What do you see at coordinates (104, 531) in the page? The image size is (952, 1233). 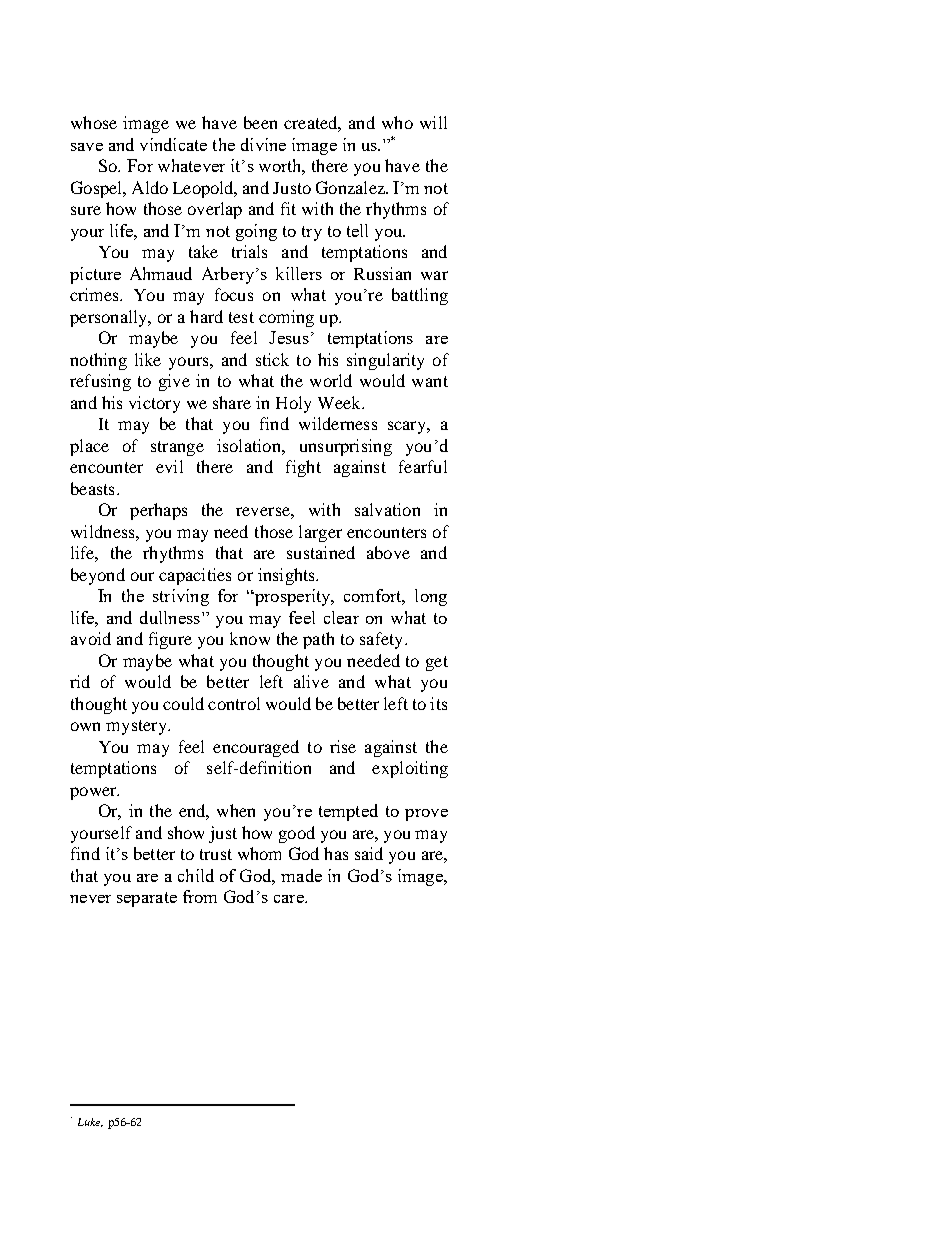 I see `wildness` at bounding box center [104, 531].
